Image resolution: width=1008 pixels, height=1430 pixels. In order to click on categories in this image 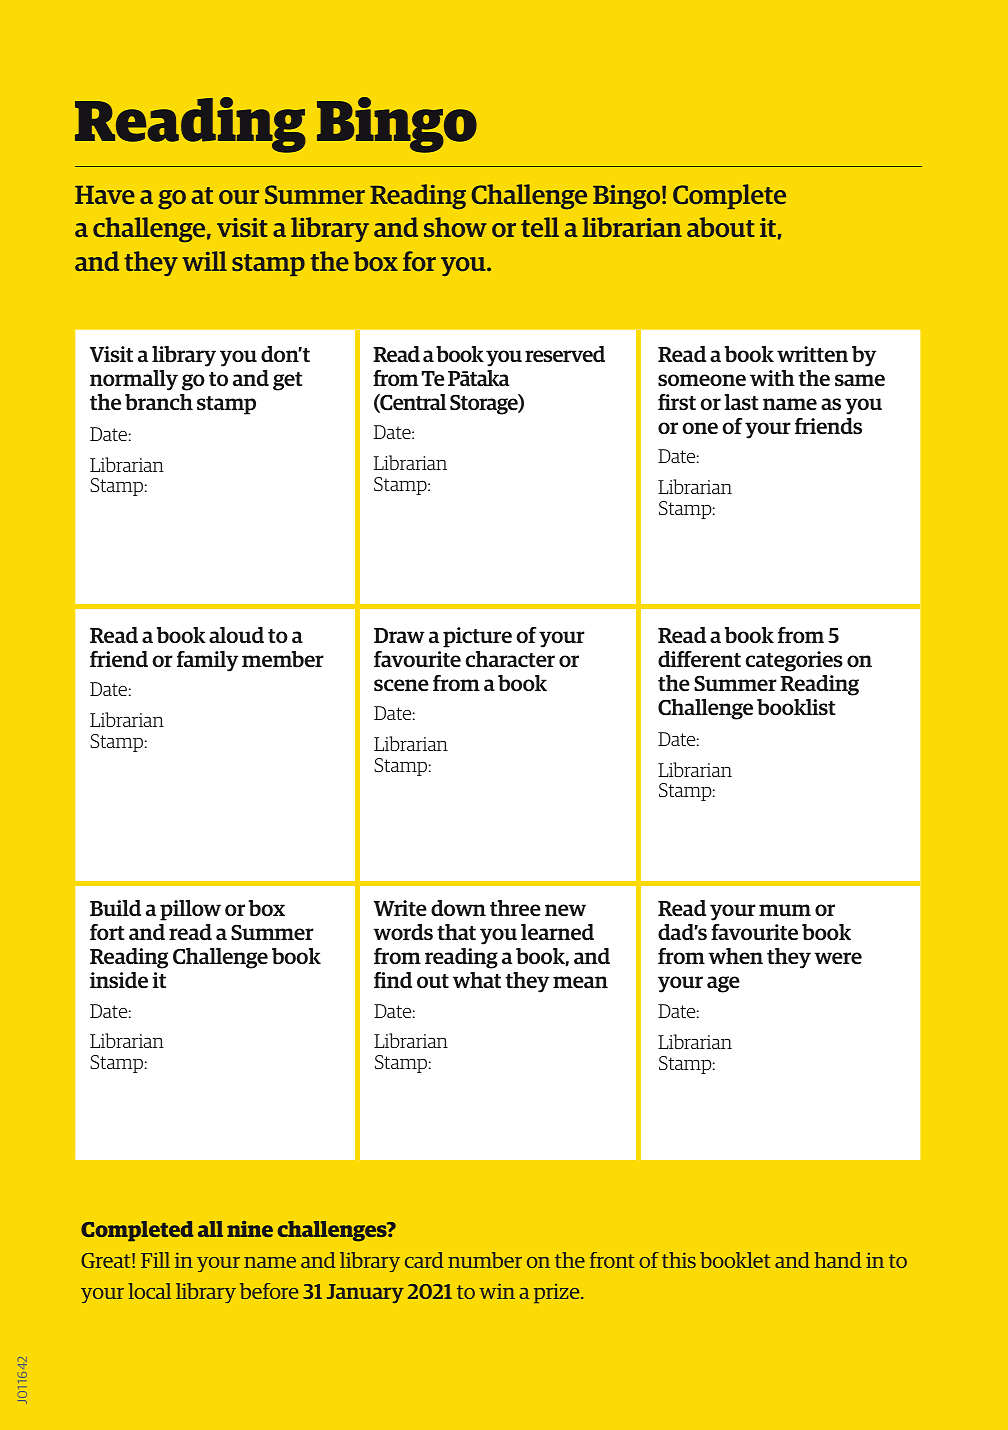, I will do `click(794, 661)`.
